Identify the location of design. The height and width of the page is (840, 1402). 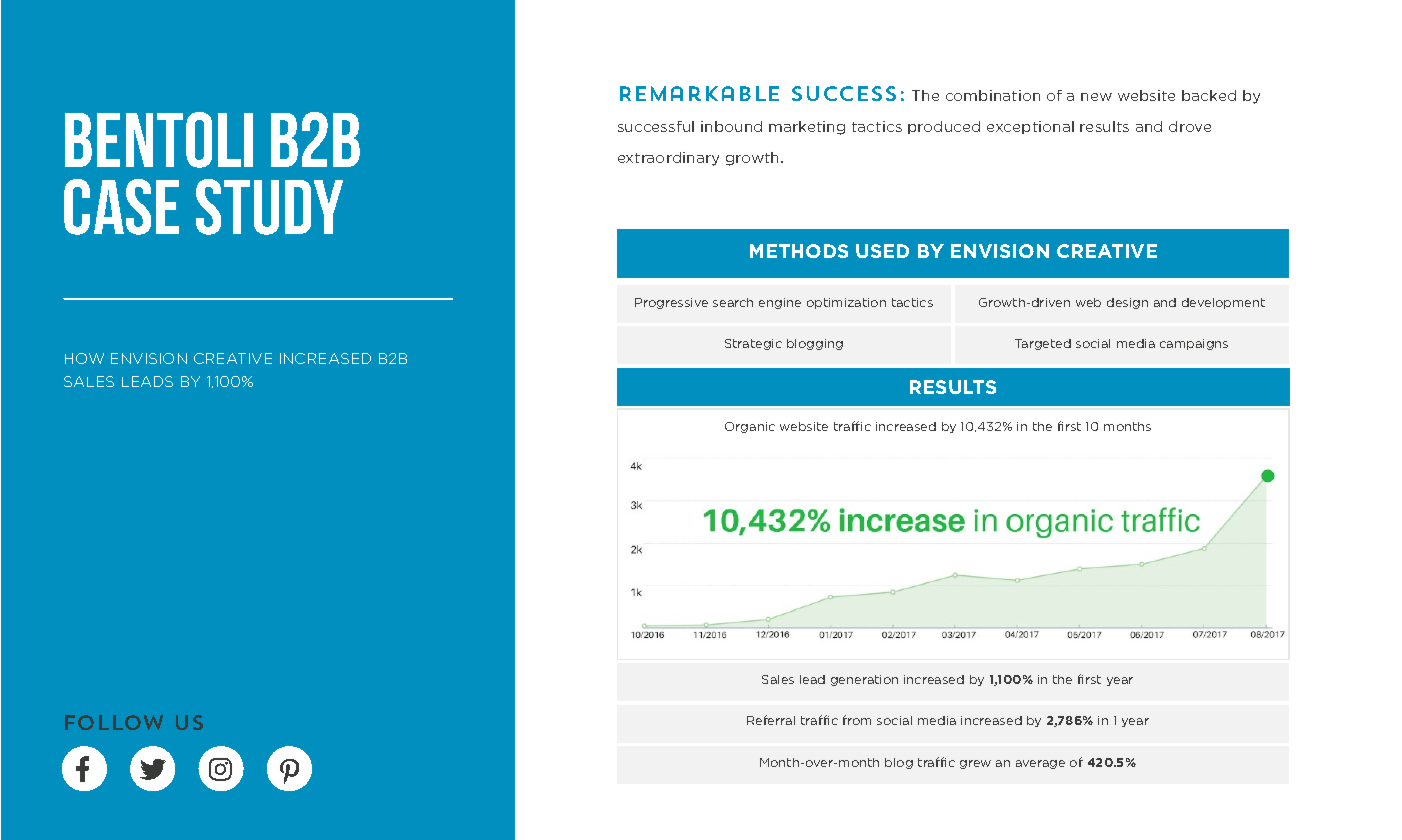
(1127, 303).
